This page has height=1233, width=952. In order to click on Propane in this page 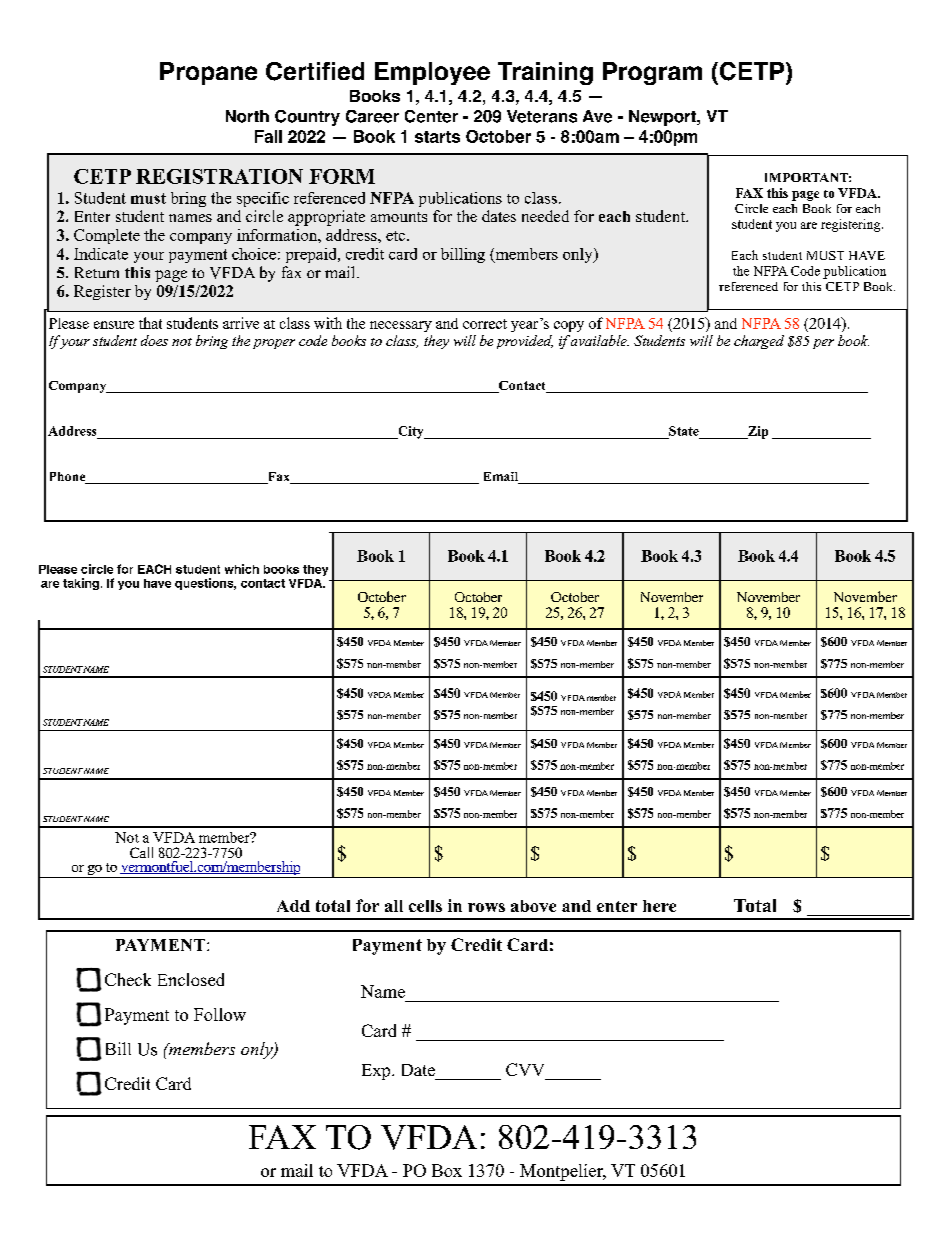, I will do `click(208, 73)`.
